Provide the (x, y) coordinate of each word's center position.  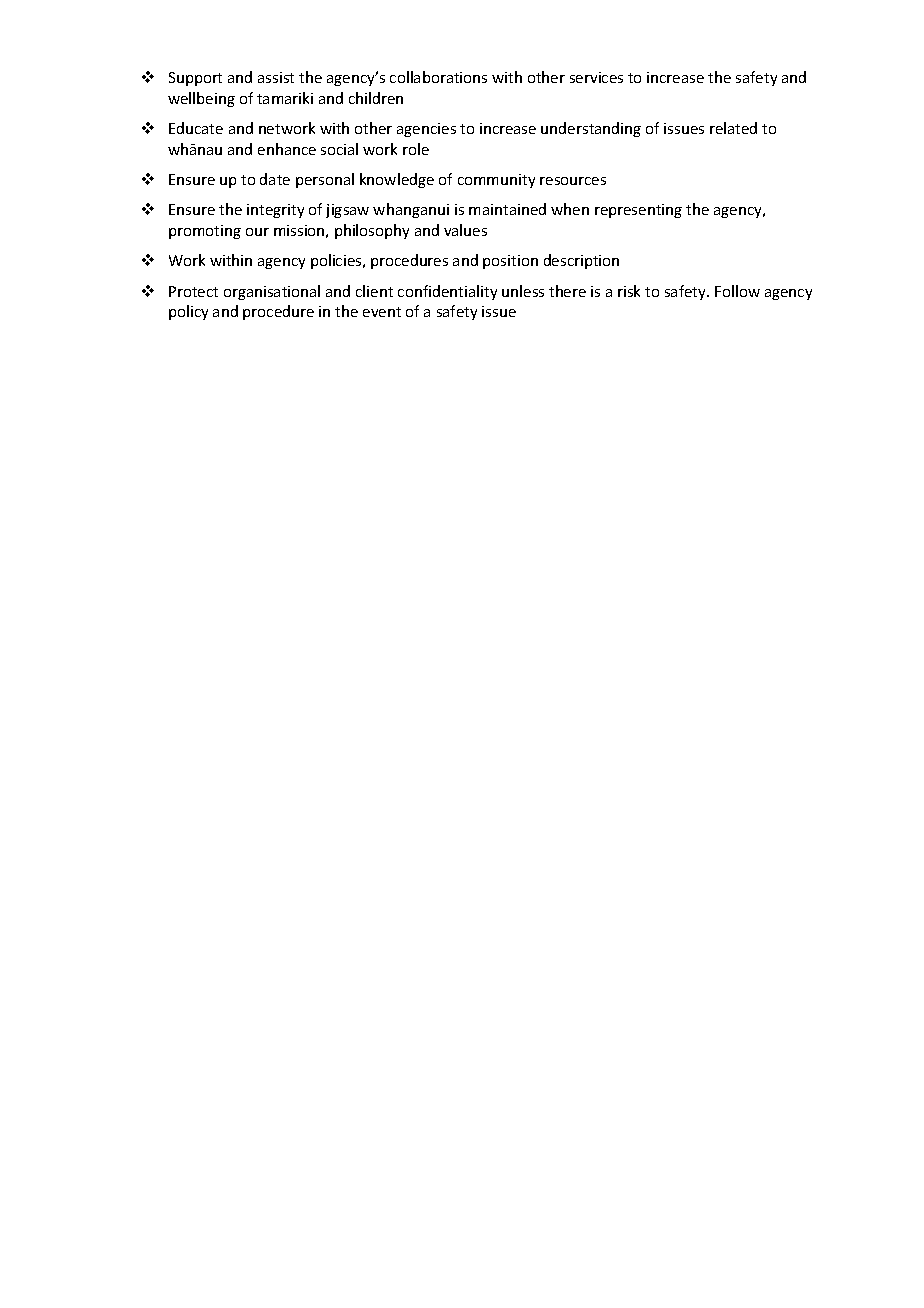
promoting (205, 232)
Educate (196, 128)
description (581, 261)
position (510, 262)
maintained (507, 209)
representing (638, 211)
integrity (275, 211)
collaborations (438, 77)
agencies (426, 130)
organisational (272, 292)
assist (276, 77)
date (275, 179)
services (596, 77)
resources (573, 181)
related (733, 128)
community (496, 181)
